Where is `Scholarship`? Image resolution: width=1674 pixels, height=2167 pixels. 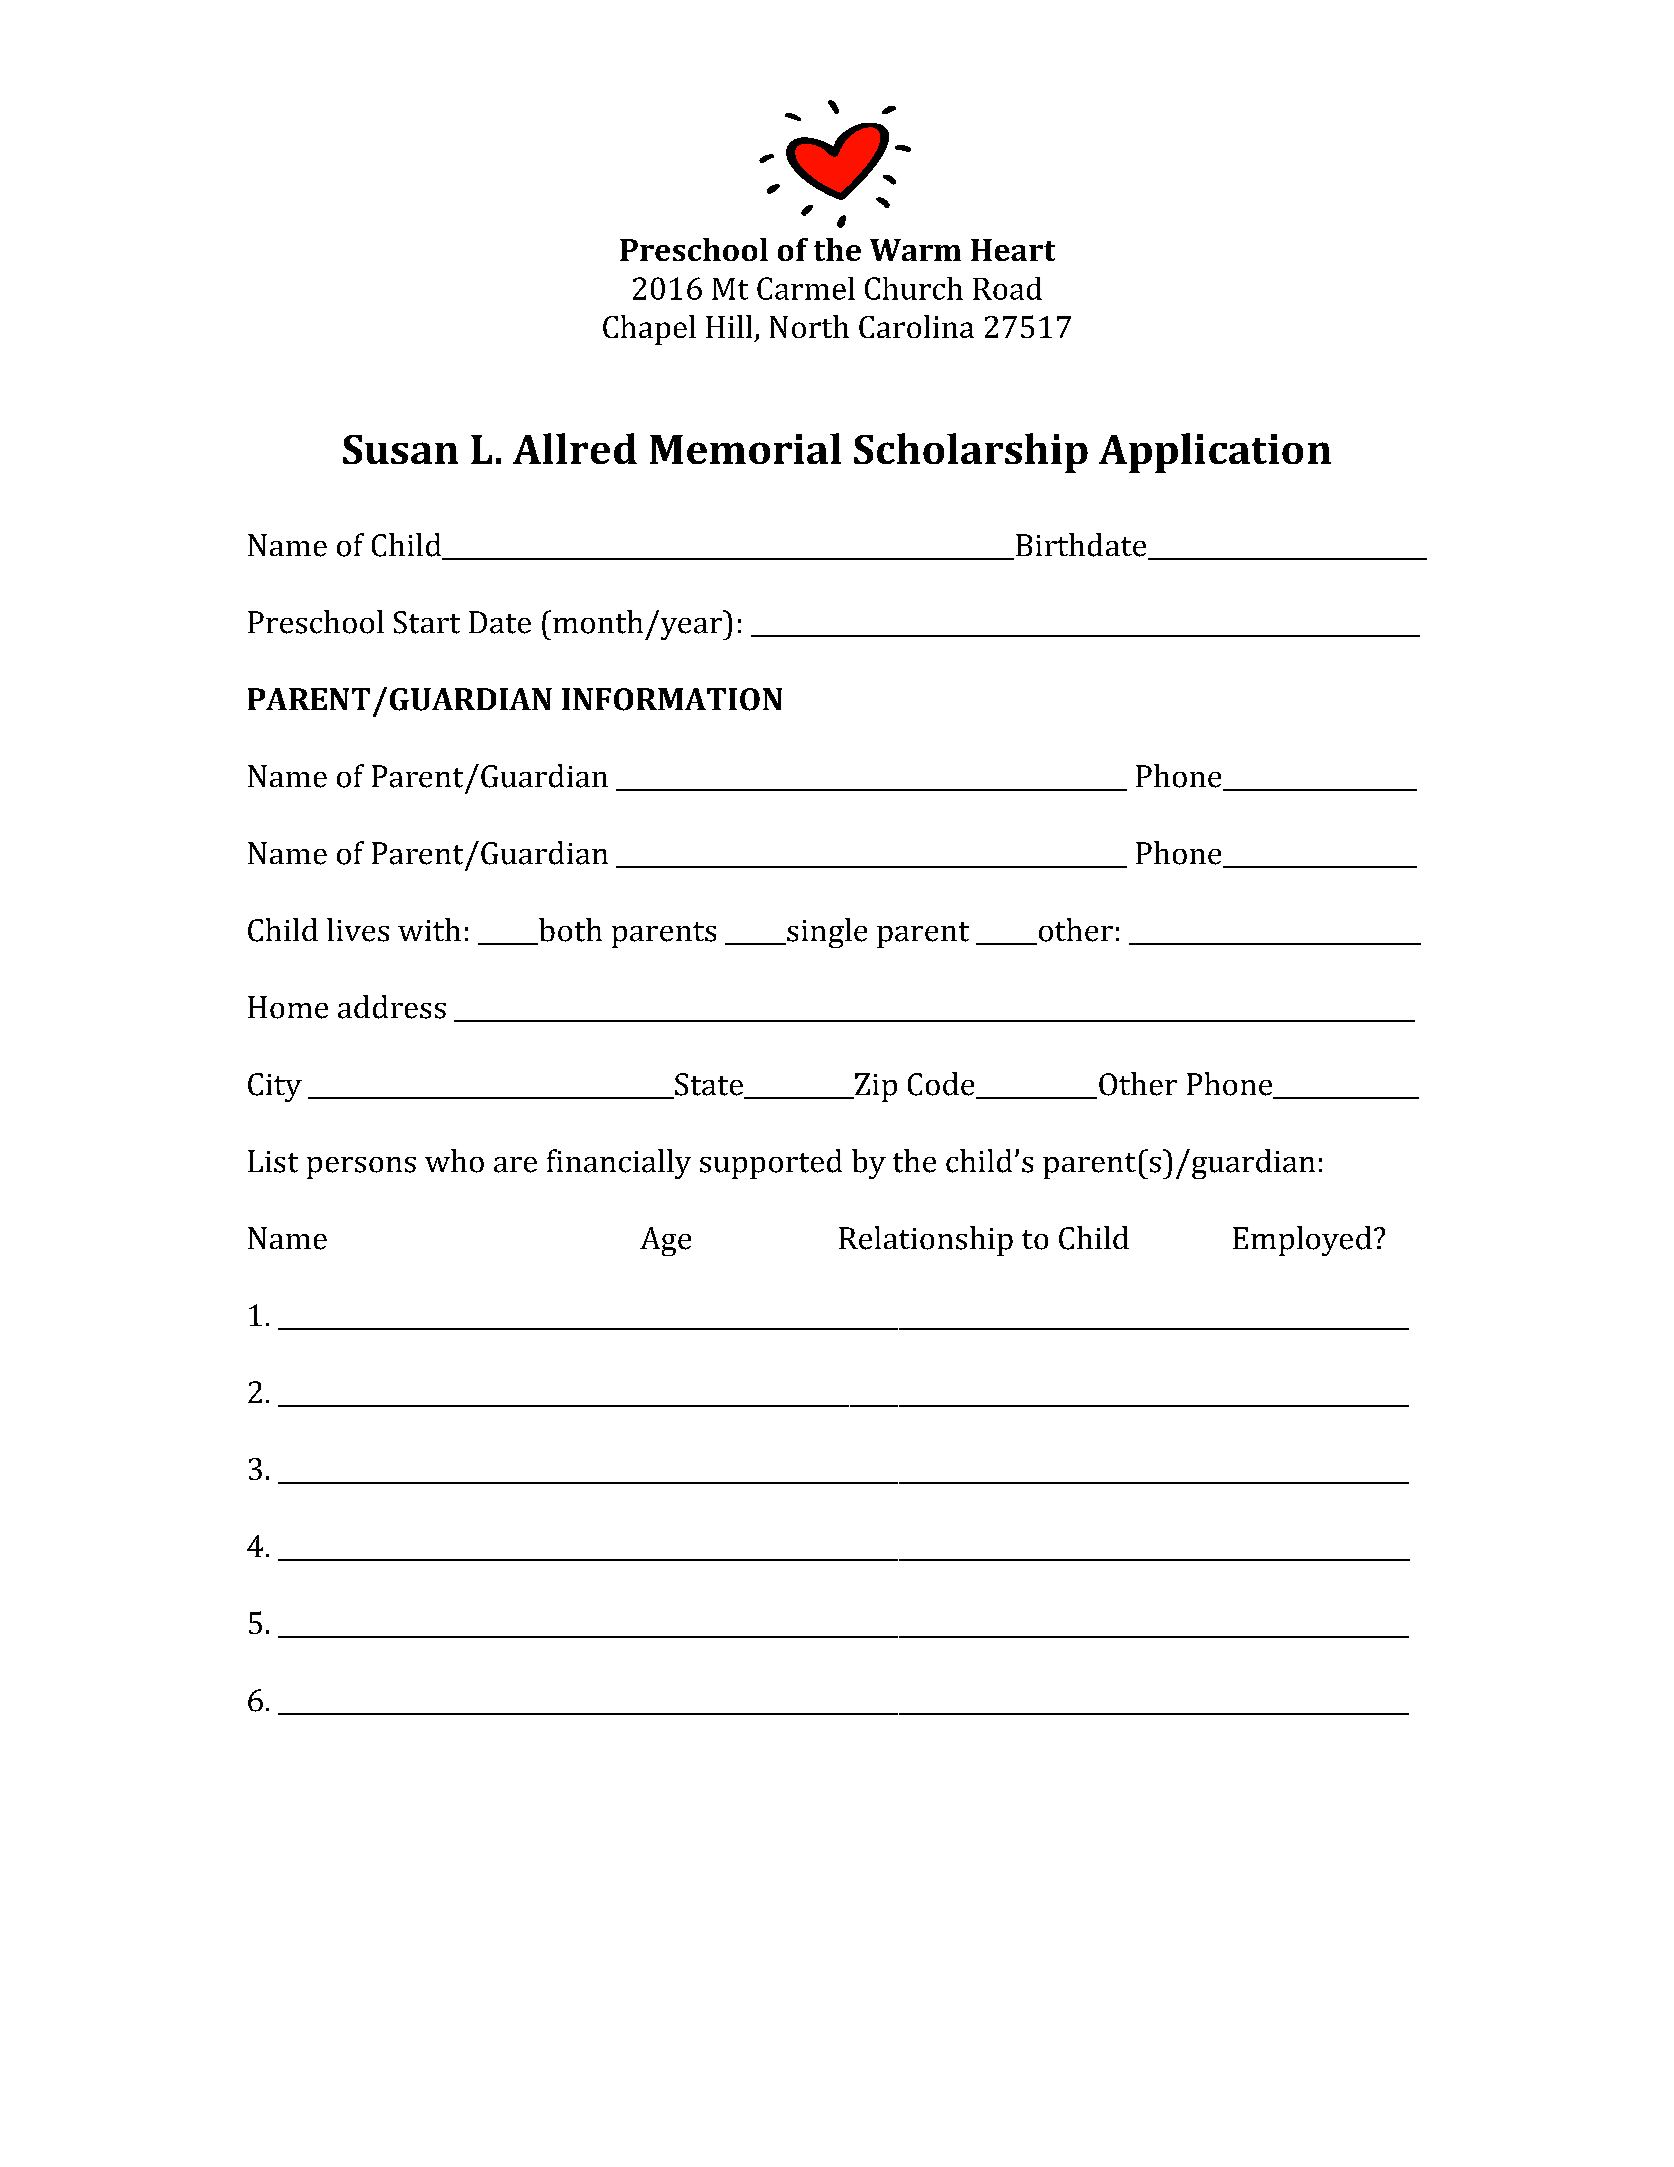 Scholarship is located at coordinates (971, 453).
